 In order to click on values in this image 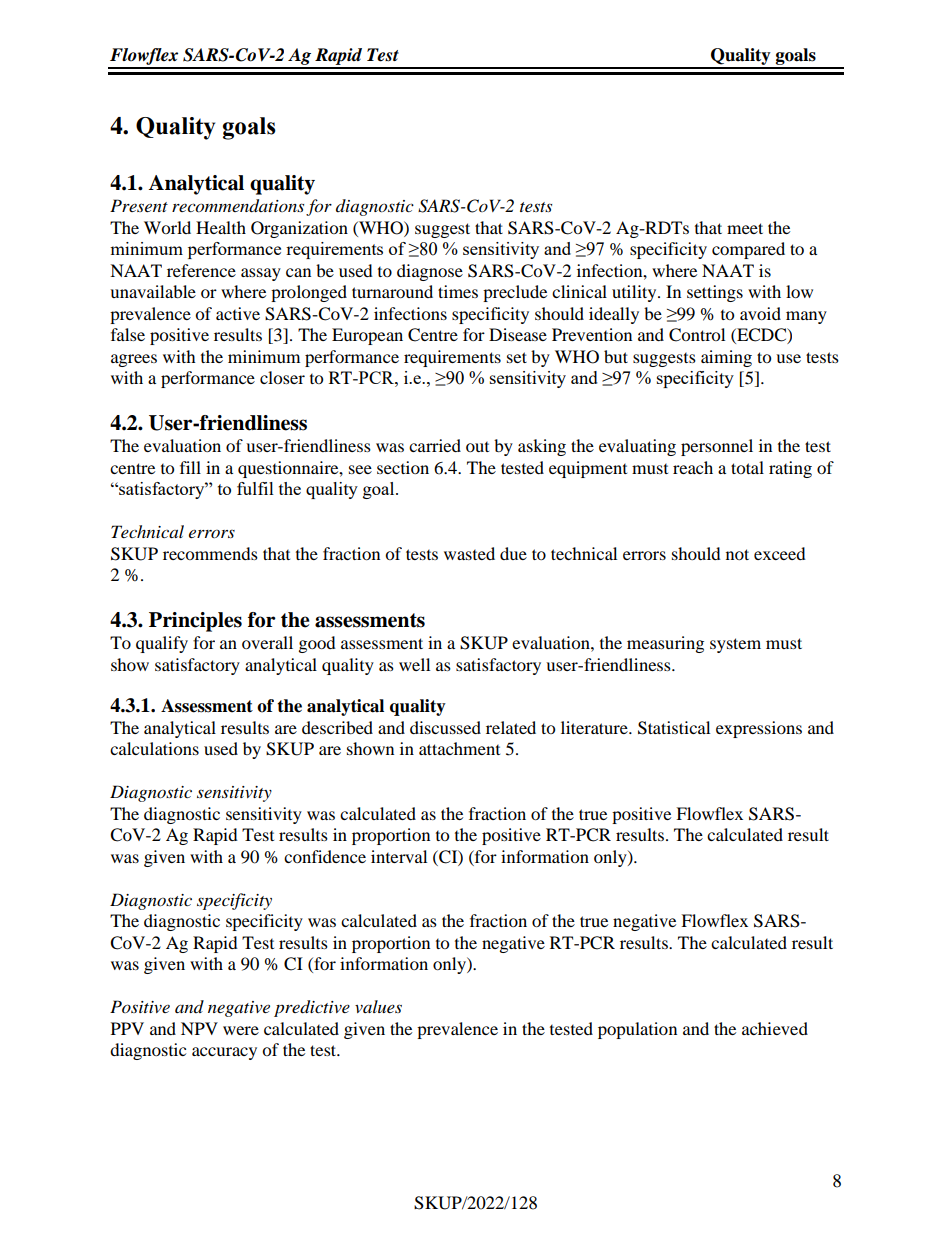, I will do `click(378, 1006)`.
